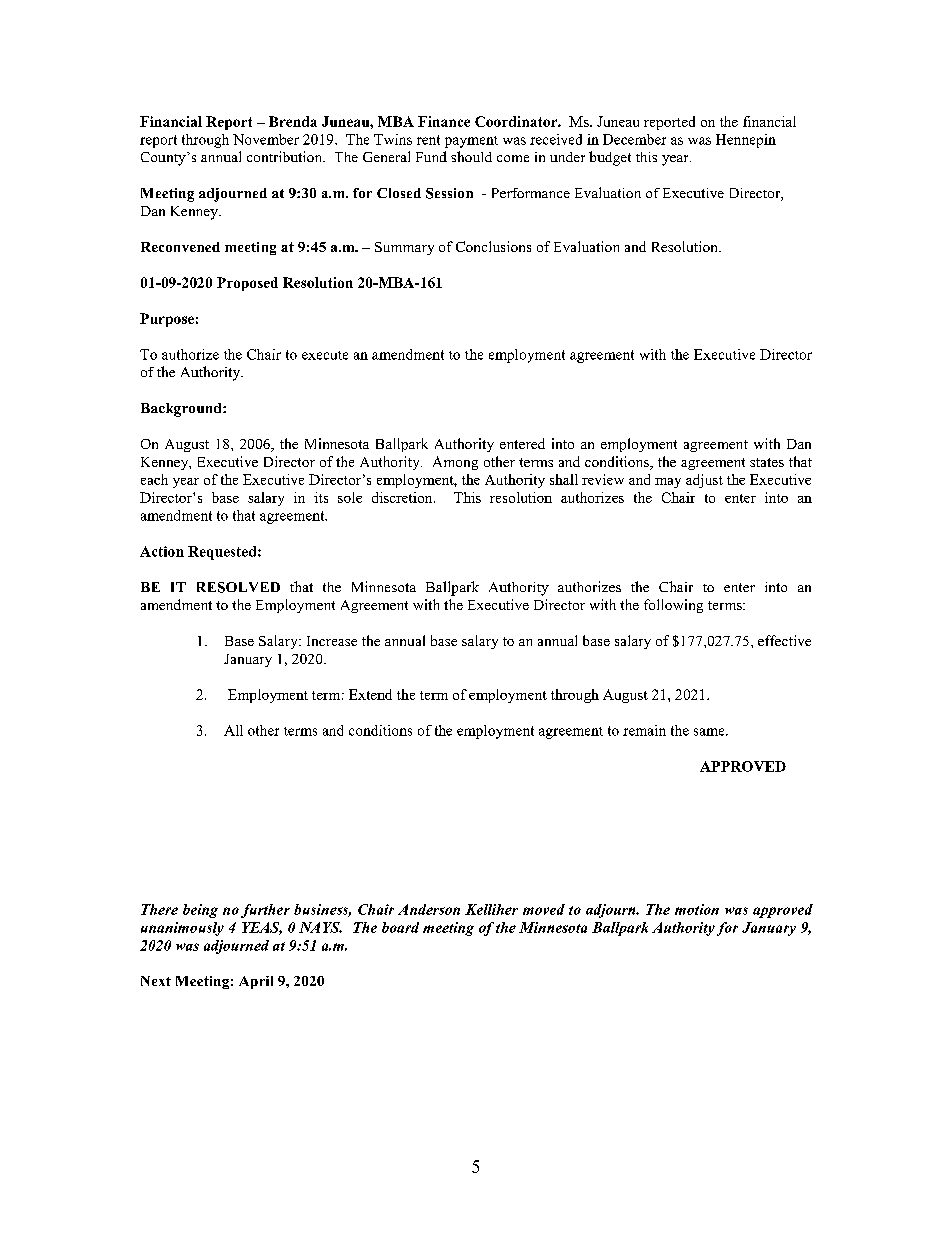 The height and width of the image is (1233, 952). What do you see at coordinates (256, 982) in the image?
I see `April` at bounding box center [256, 982].
